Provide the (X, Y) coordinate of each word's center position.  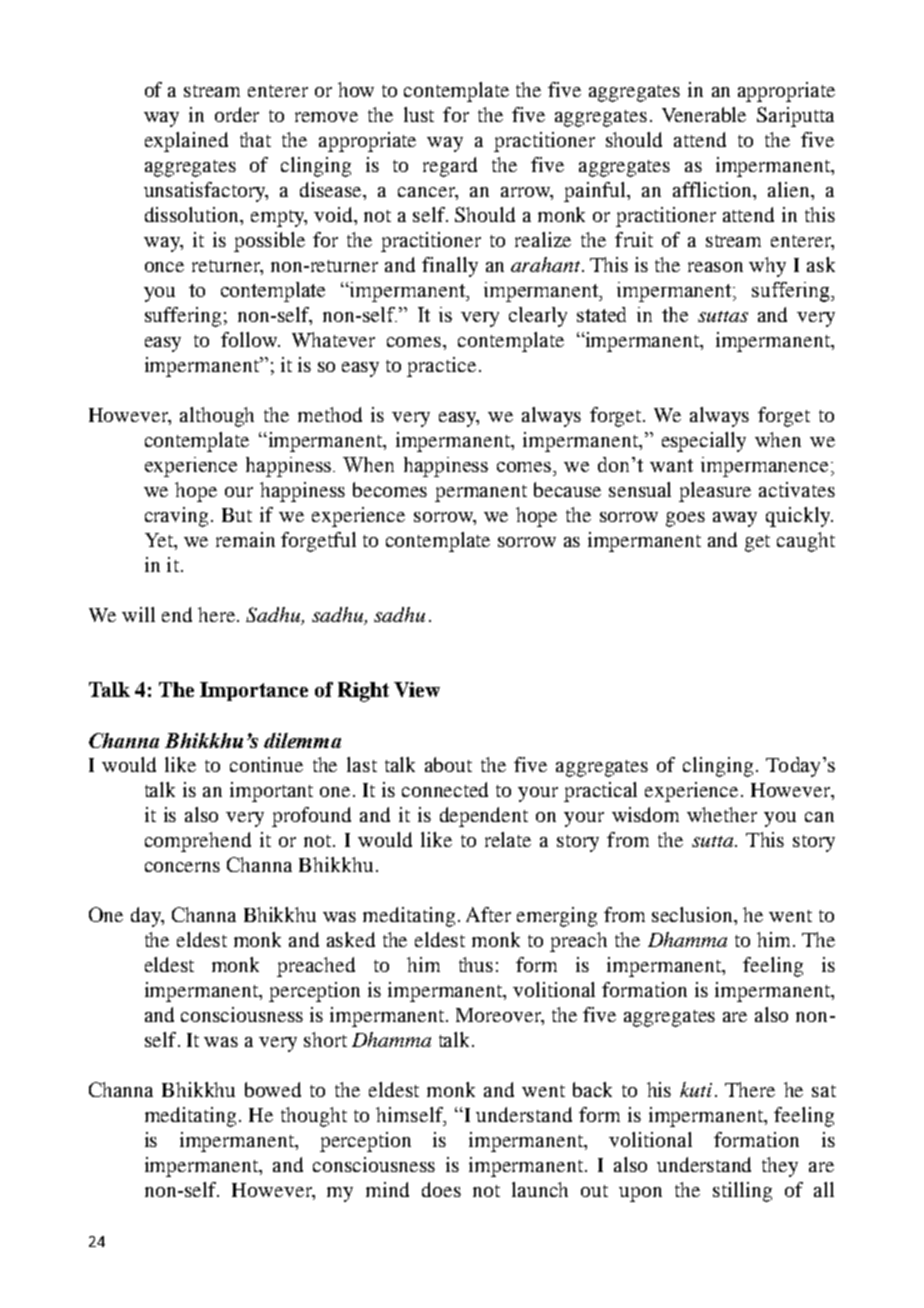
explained (186, 142)
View (417, 689)
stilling (742, 1192)
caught (806, 542)
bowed (273, 1089)
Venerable (704, 114)
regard (450, 167)
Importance (254, 691)
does (441, 1189)
